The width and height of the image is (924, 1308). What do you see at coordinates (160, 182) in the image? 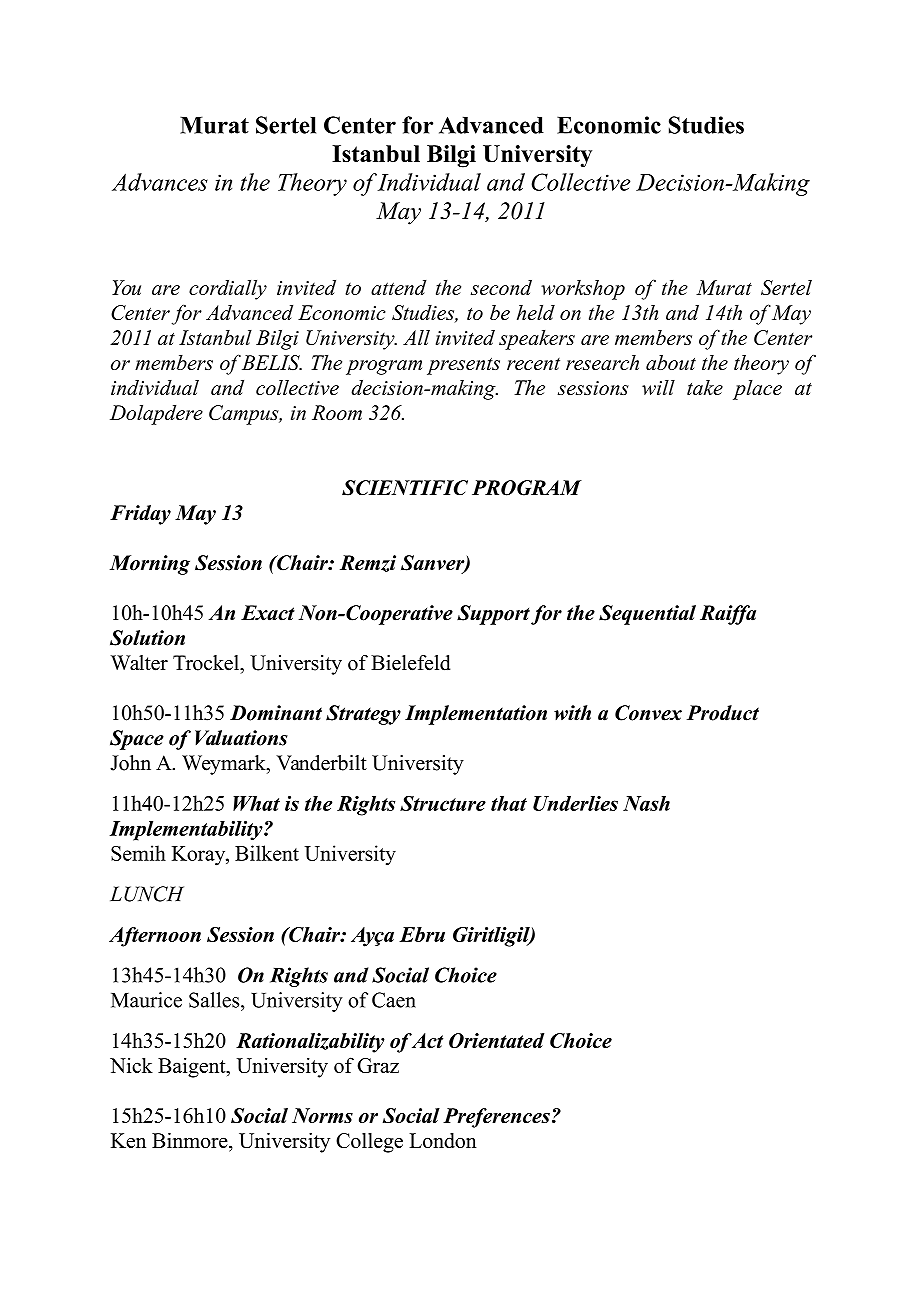
I see `Advances` at bounding box center [160, 182].
